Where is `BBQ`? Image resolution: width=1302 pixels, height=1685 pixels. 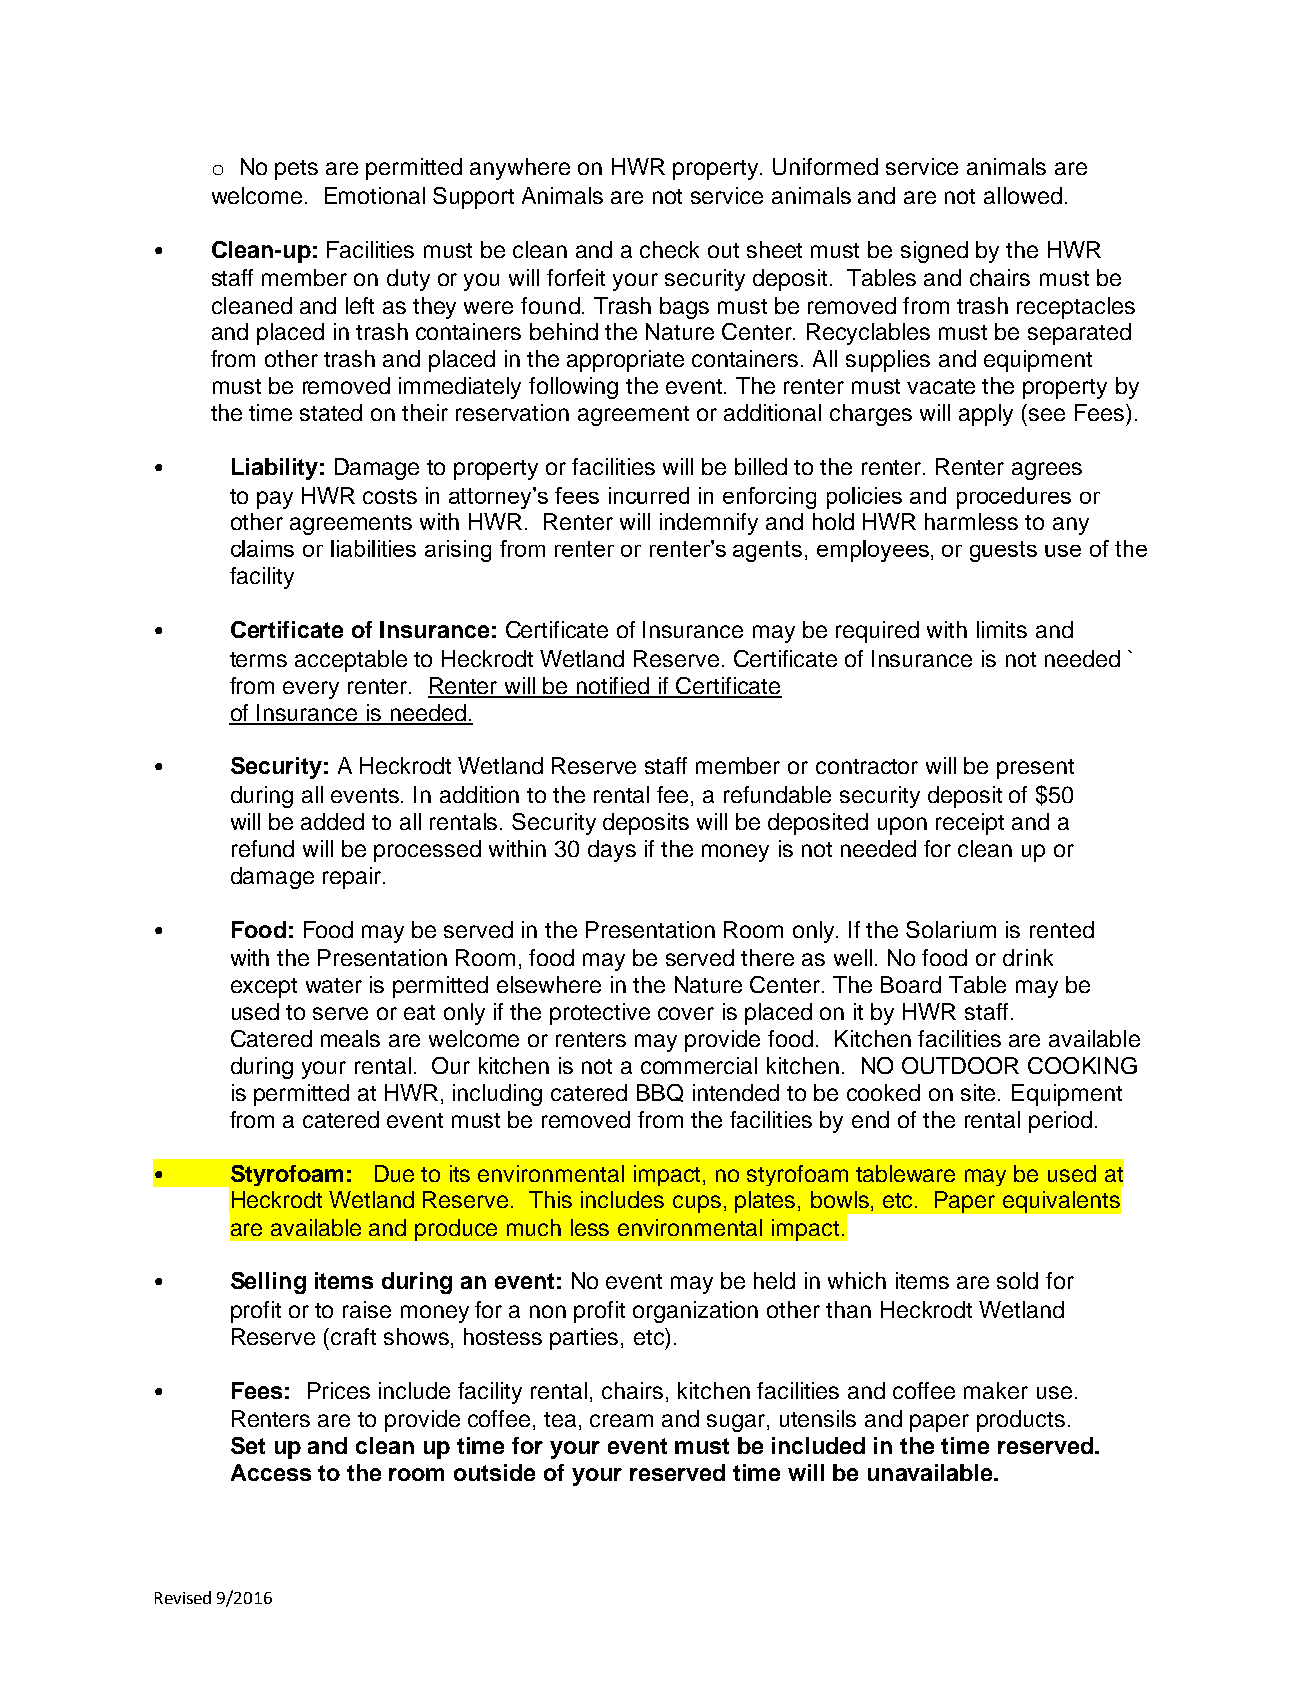 BBQ is located at coordinates (660, 1093).
